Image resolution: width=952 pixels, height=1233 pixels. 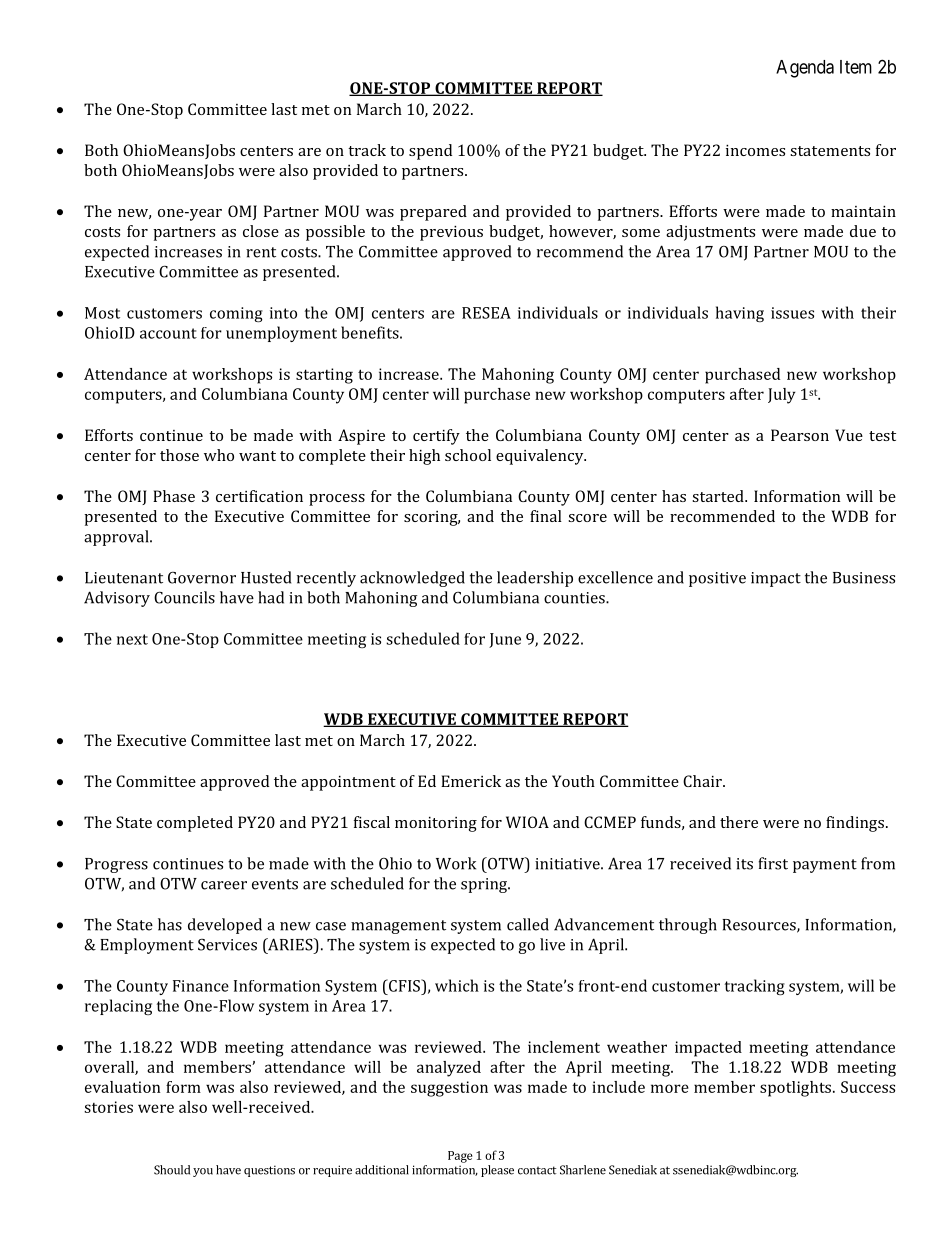 What do you see at coordinates (184, 597) in the screenshot?
I see `Councils` at bounding box center [184, 597].
